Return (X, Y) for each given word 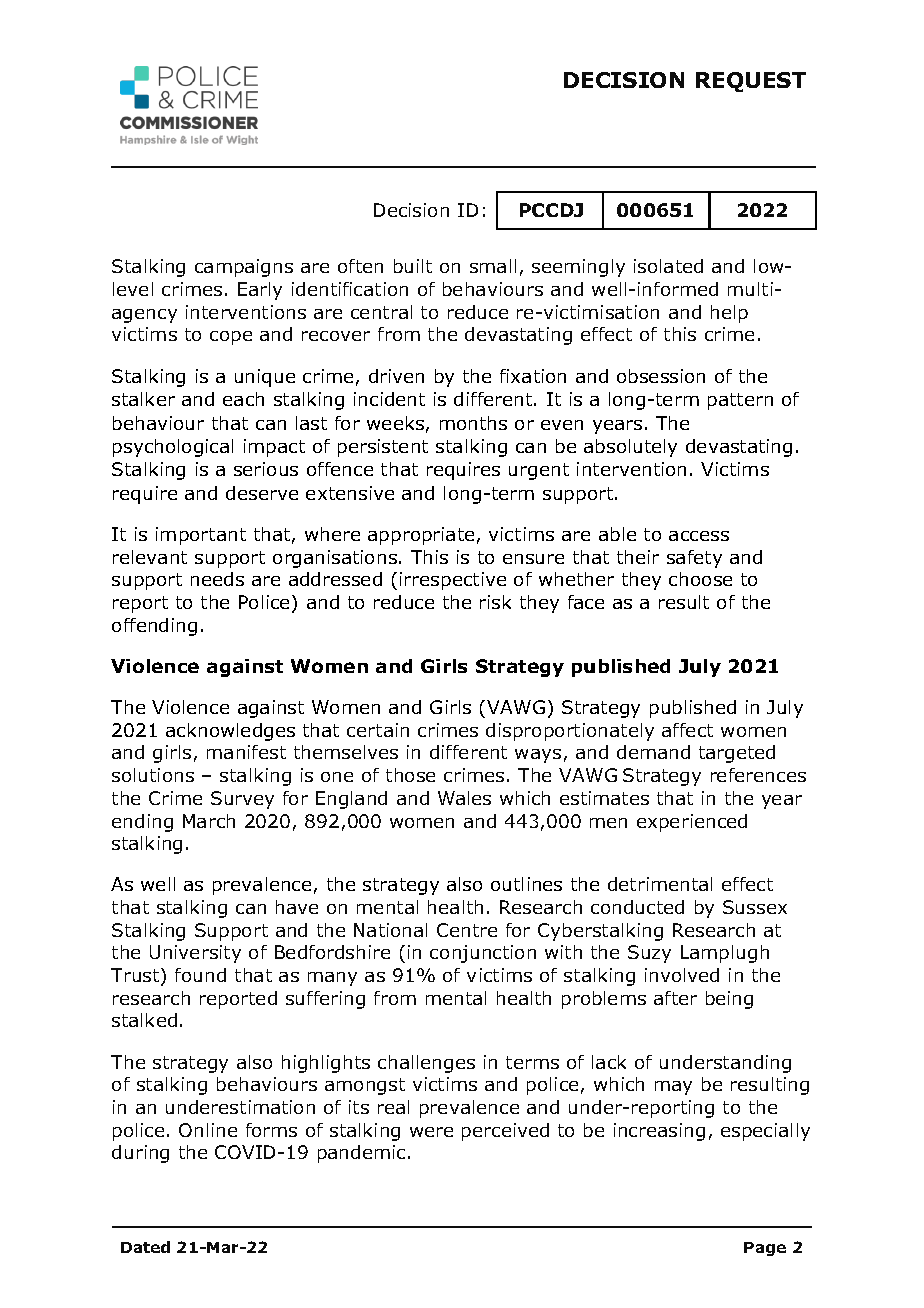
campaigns (244, 268)
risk (495, 602)
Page (765, 1249)
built (413, 266)
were (431, 1132)
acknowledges (230, 732)
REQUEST (751, 82)
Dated (145, 1247)
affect (687, 730)
